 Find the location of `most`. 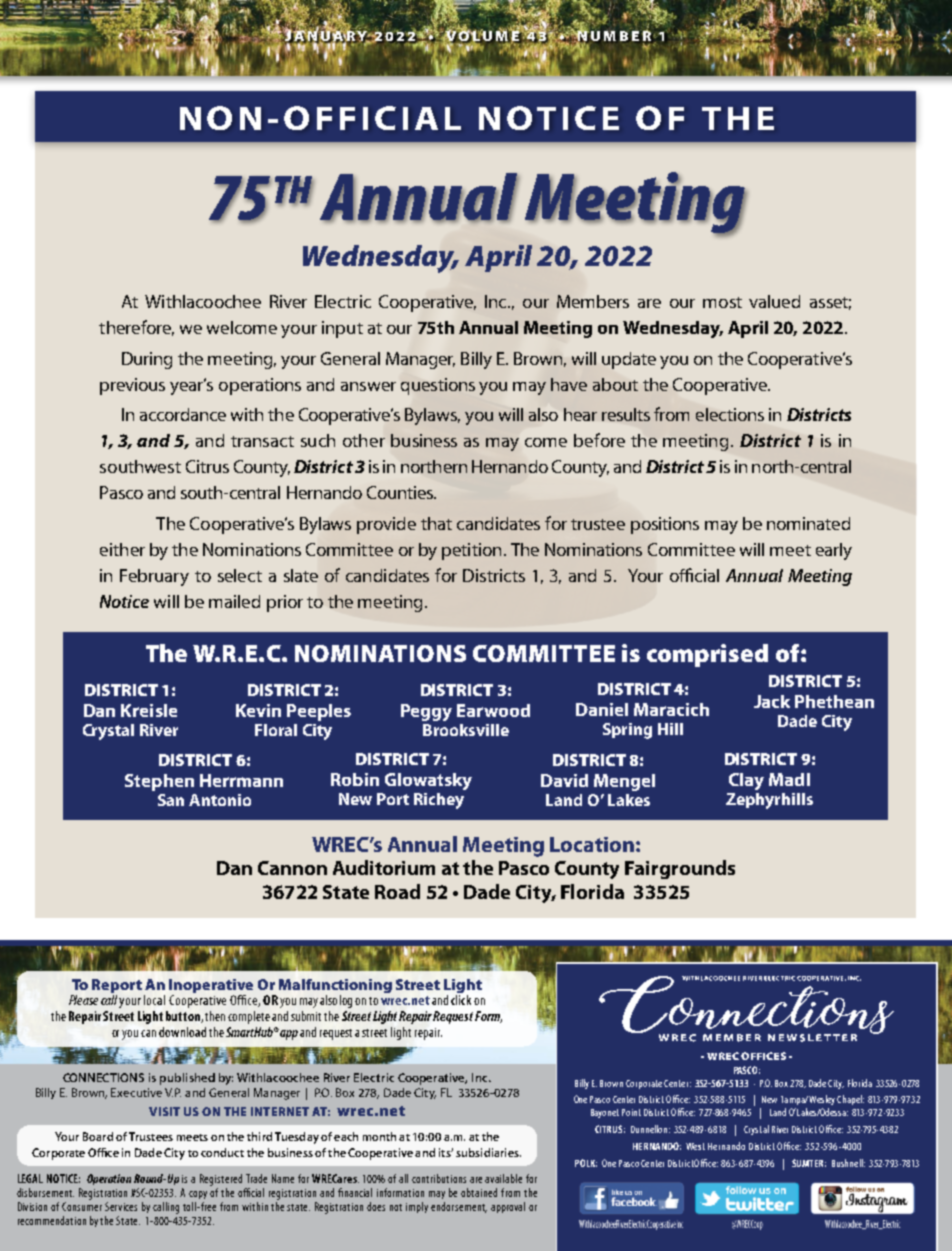

most is located at coordinates (722, 302).
